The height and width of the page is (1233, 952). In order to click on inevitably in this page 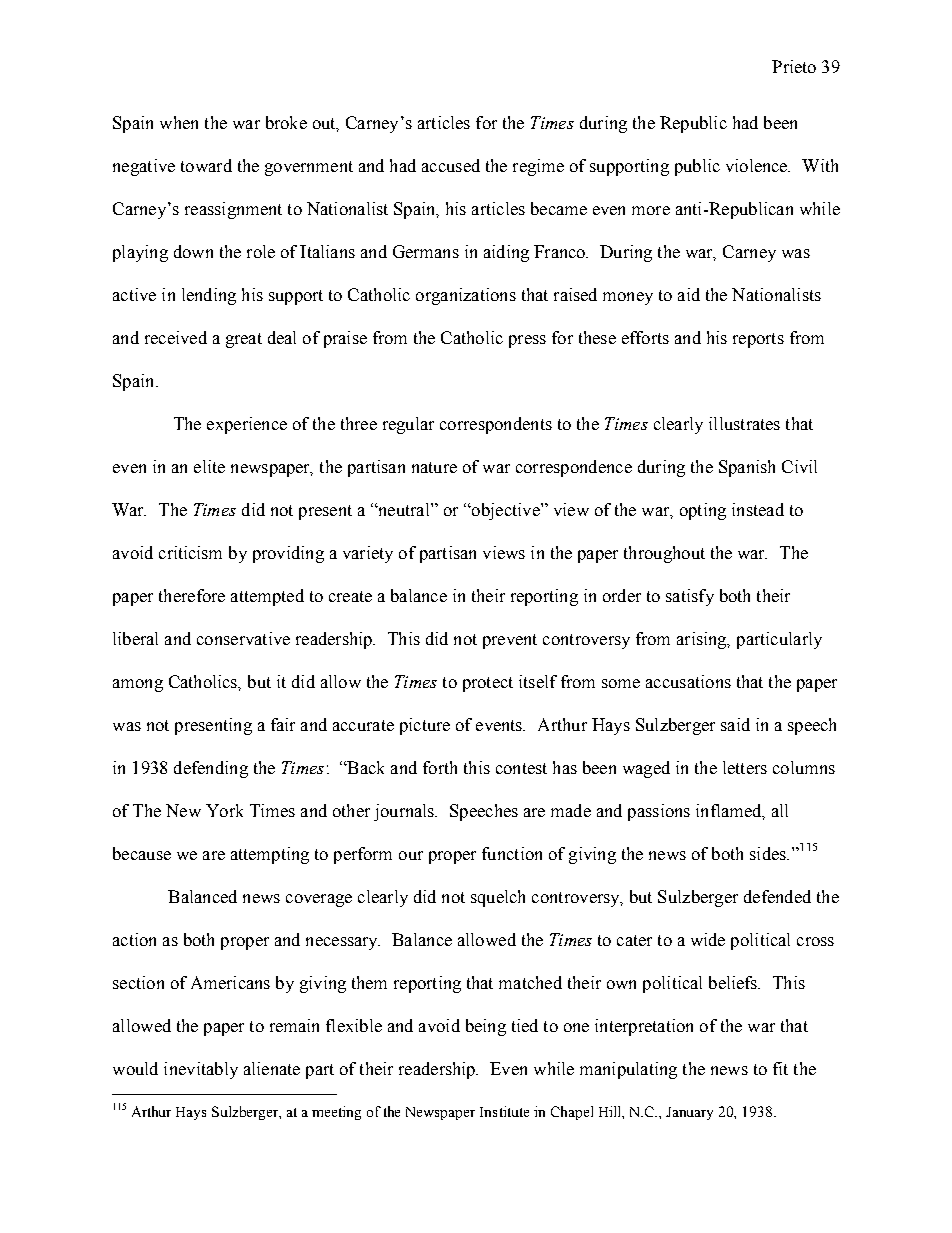, I will do `click(201, 1070)`.
